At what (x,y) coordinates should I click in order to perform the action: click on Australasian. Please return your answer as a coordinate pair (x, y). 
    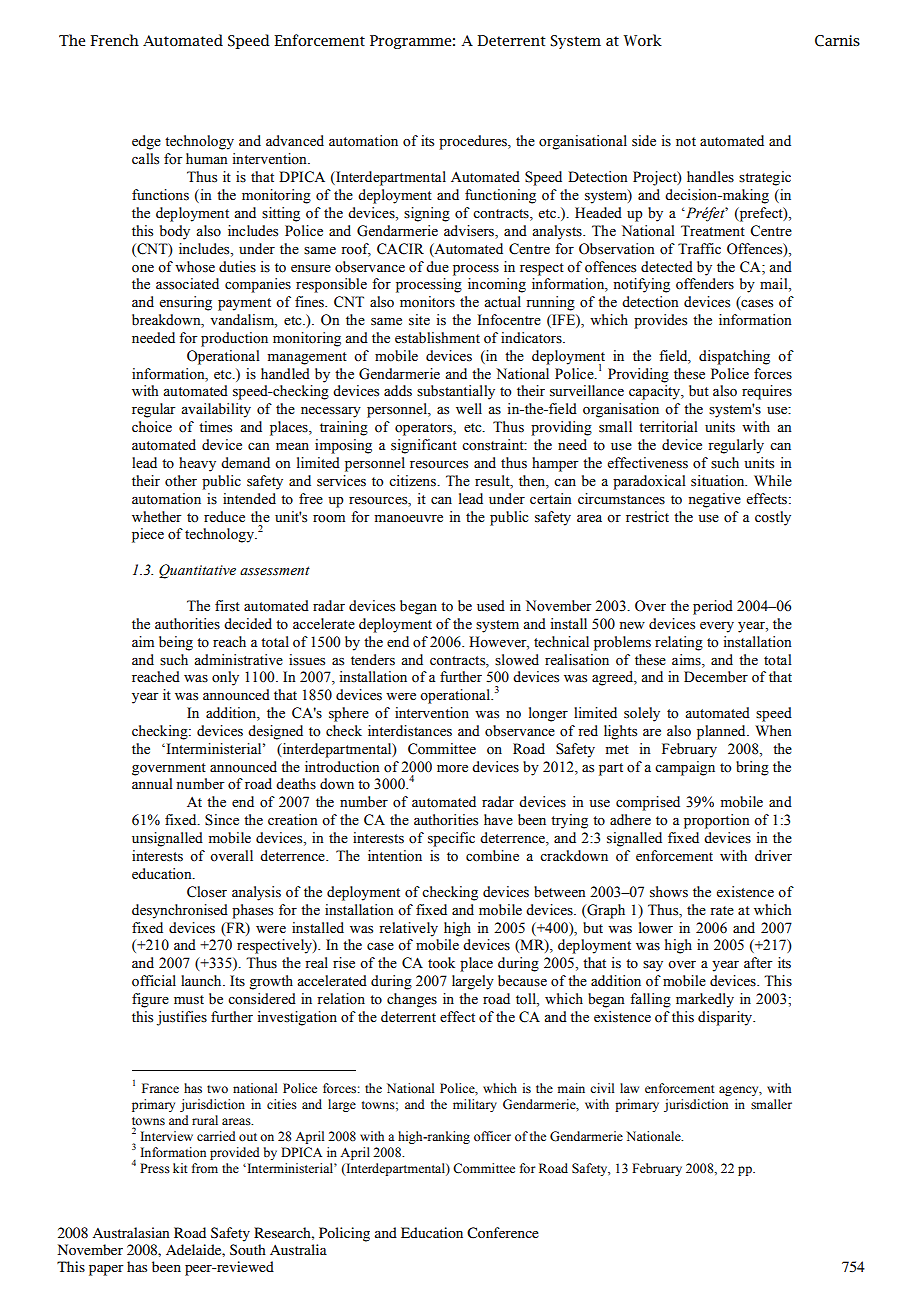
    Looking at the image, I should click on (131, 1232).
